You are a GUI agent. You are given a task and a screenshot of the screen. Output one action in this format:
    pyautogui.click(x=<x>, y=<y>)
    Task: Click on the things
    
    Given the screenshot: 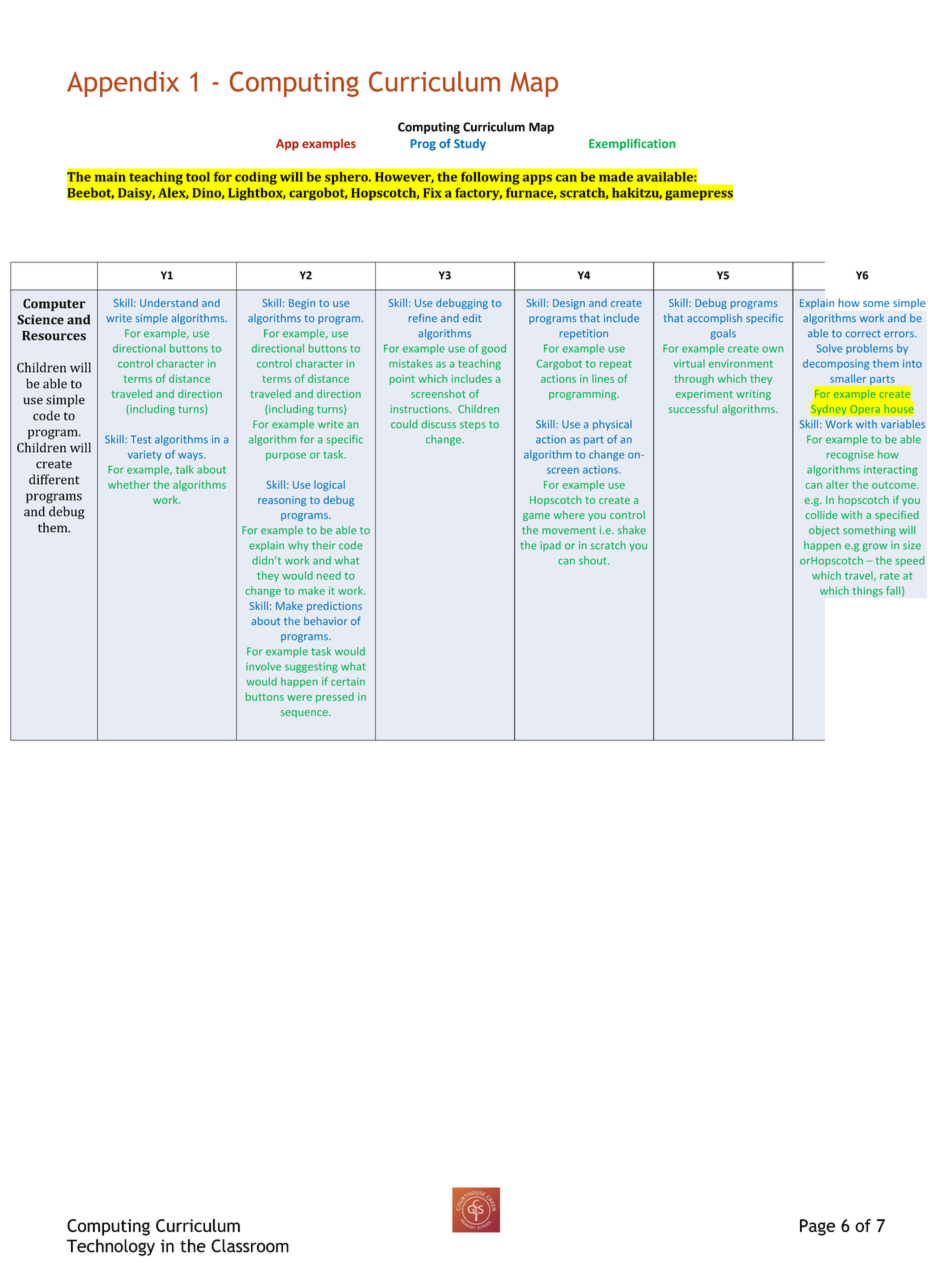 What is the action you would take?
    pyautogui.click(x=867, y=591)
